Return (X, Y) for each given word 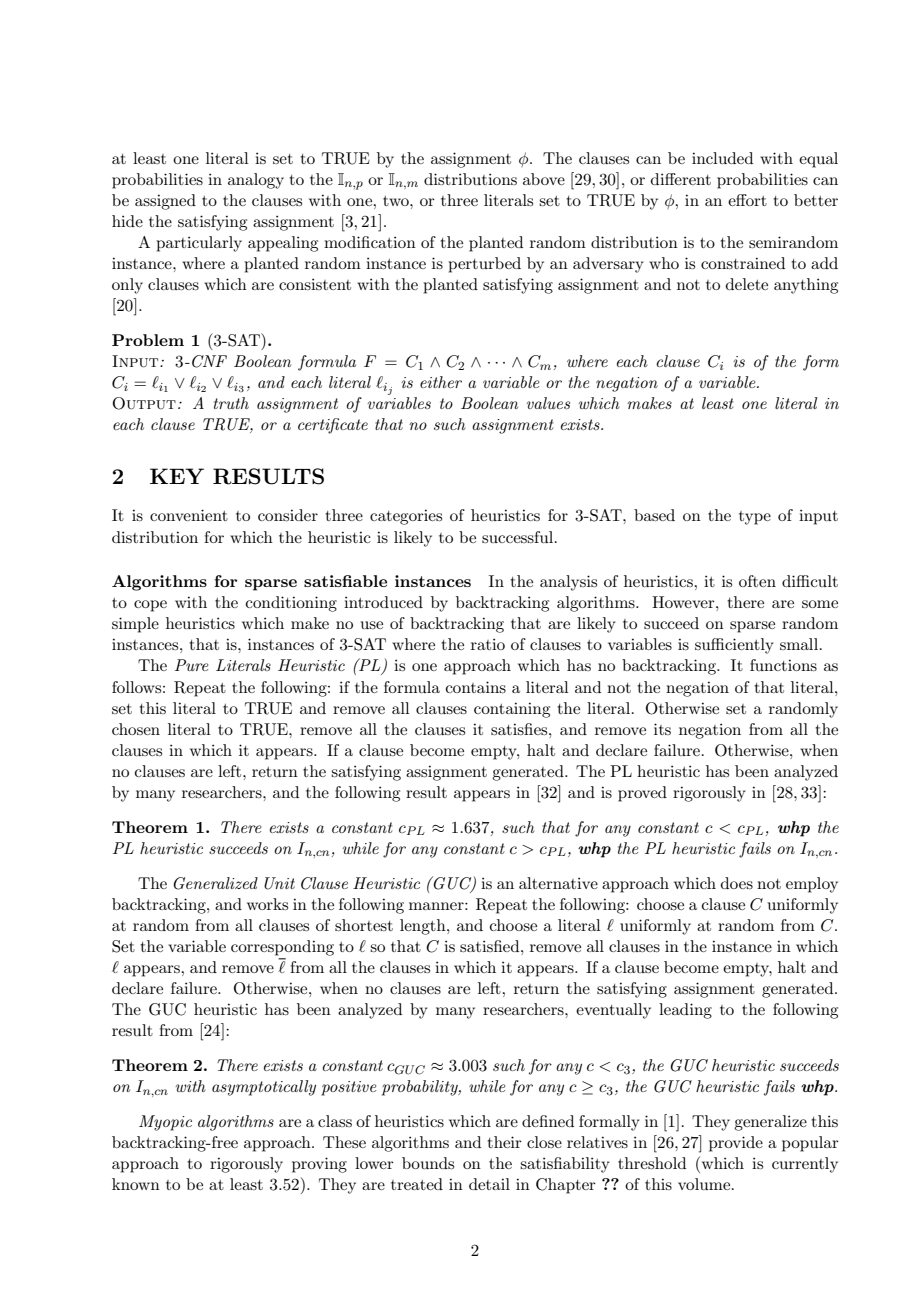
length (424, 927)
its (662, 729)
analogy (256, 181)
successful (519, 537)
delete (747, 284)
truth (231, 403)
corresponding (282, 948)
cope (150, 606)
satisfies (520, 729)
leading (685, 1011)
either (441, 382)
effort (747, 200)
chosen (136, 729)
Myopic (165, 1123)
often (757, 581)
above (544, 179)
